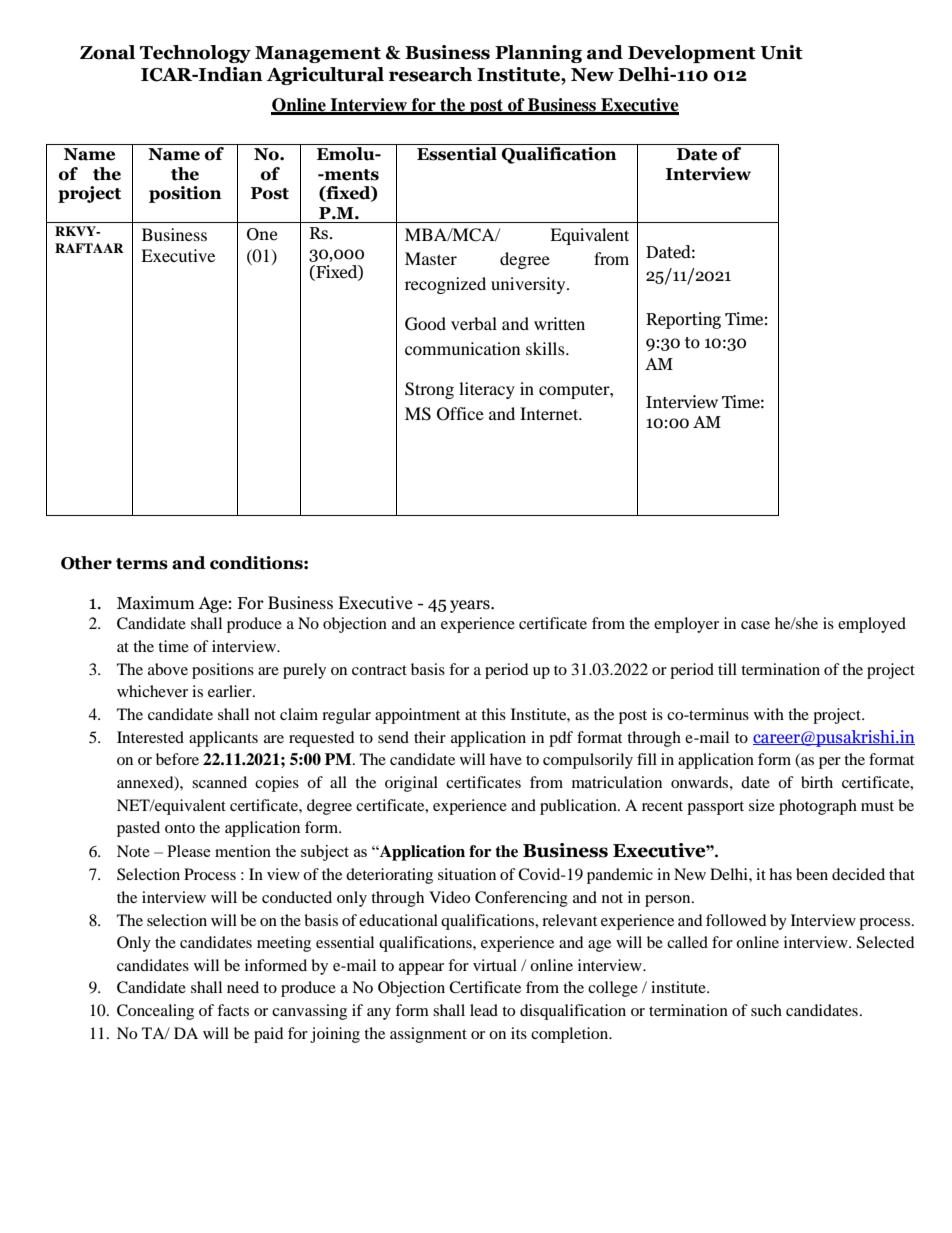 The image size is (952, 1233). I want to click on terms, so click(142, 564).
